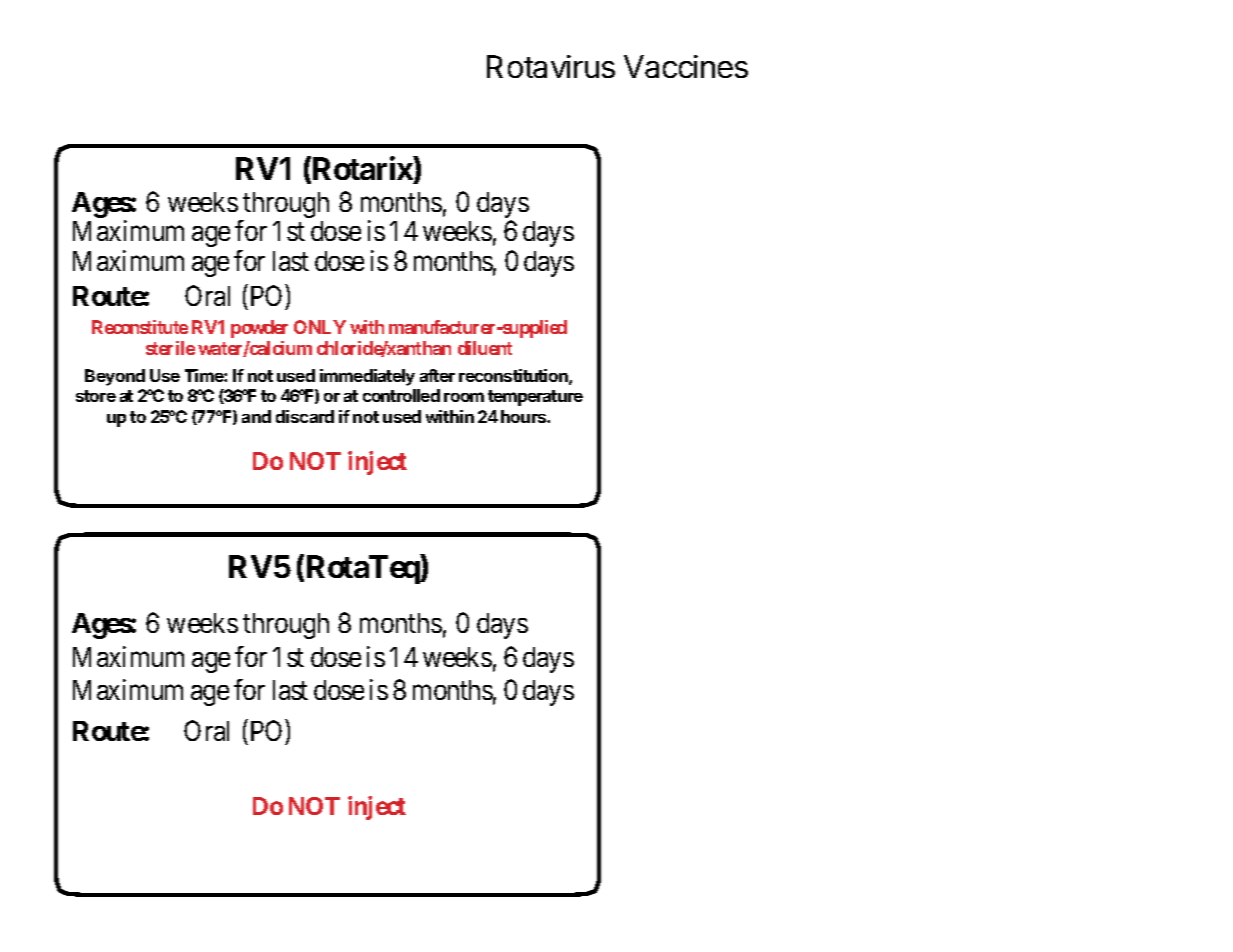 This document has width=1233, height=952. What do you see at coordinates (259, 329) in the document?
I see `powder` at bounding box center [259, 329].
